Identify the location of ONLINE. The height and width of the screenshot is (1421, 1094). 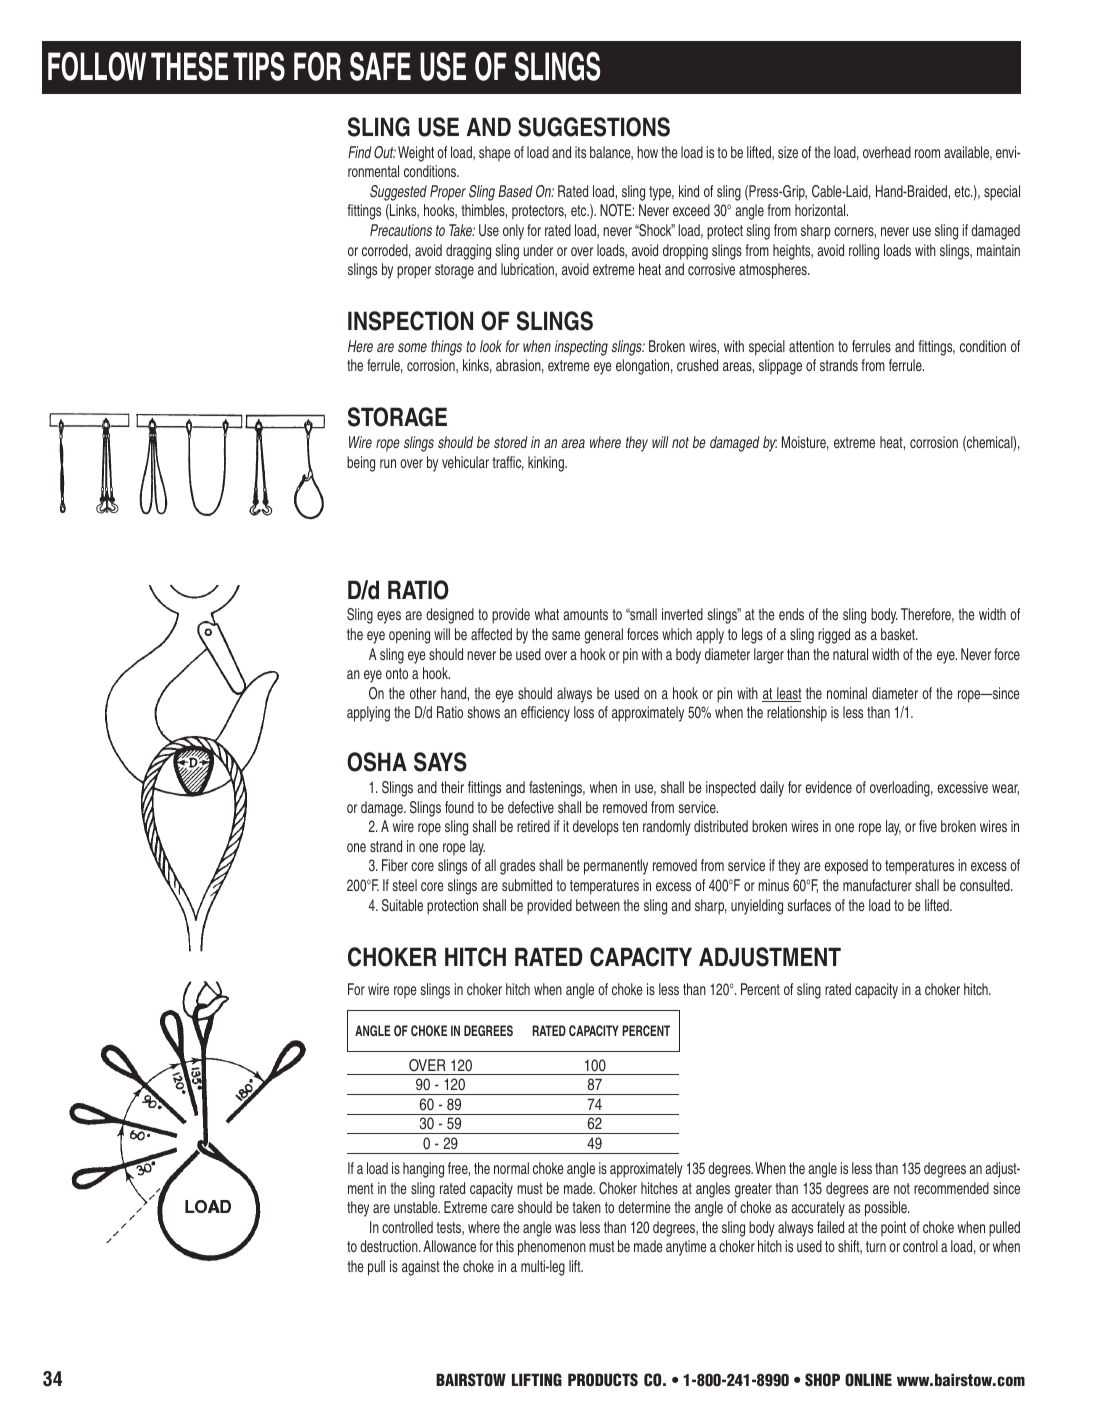
(868, 1380).
